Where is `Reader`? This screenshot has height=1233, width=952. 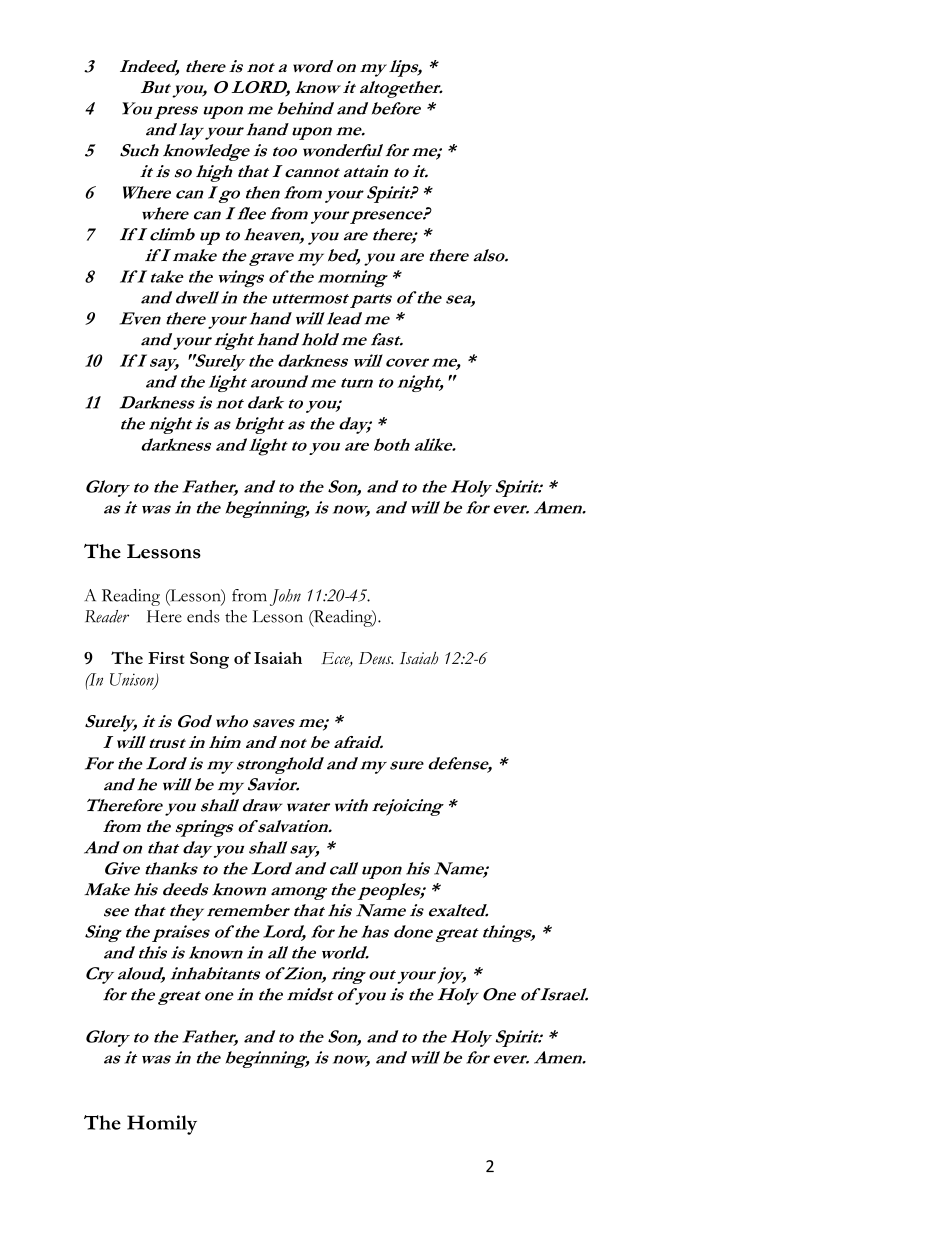
Reader is located at coordinates (107, 616).
